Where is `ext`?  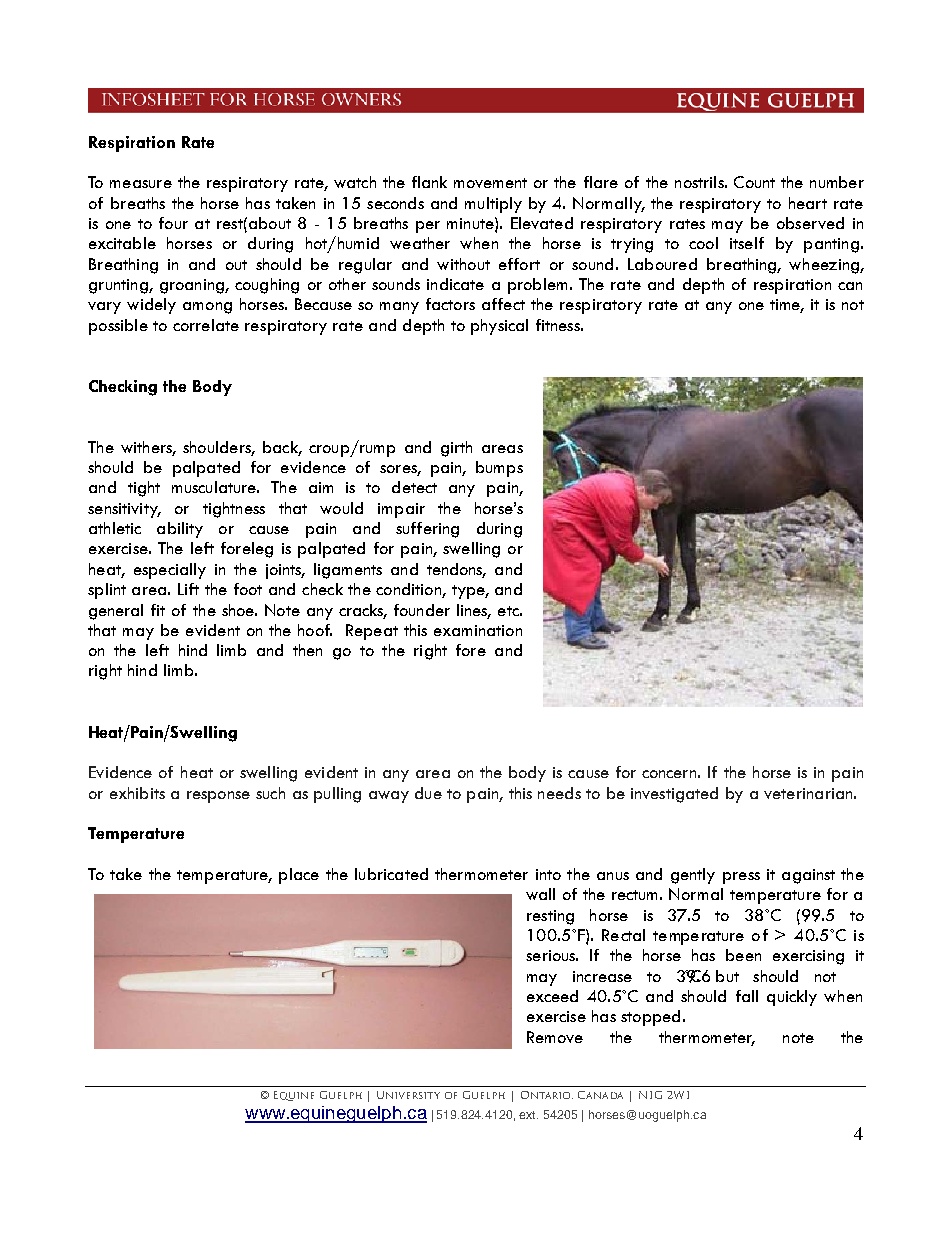
ext is located at coordinates (528, 1115).
